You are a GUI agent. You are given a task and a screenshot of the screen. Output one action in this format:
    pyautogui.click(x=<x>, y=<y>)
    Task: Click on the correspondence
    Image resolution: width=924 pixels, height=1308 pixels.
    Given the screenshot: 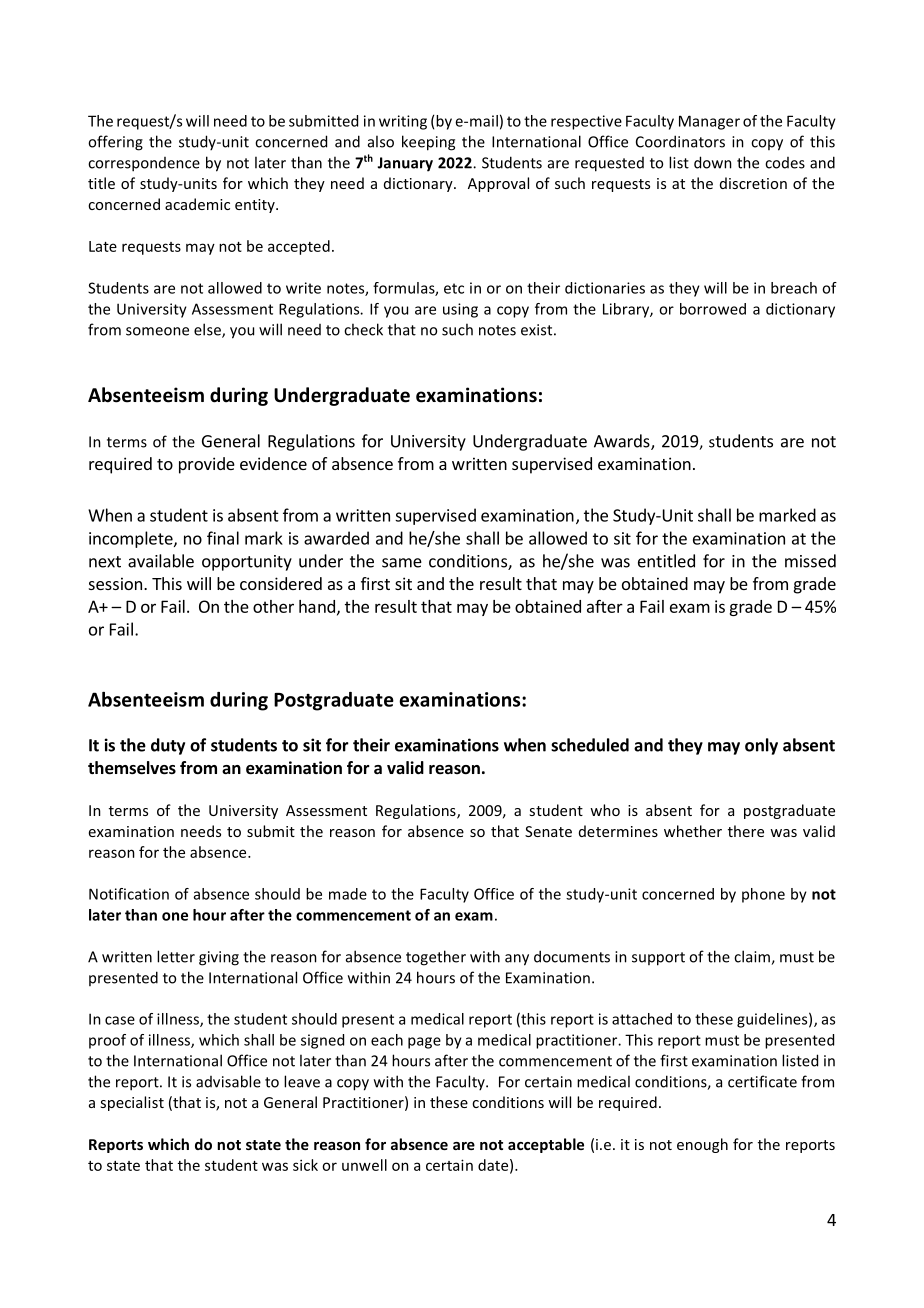 What is the action you would take?
    pyautogui.click(x=144, y=164)
